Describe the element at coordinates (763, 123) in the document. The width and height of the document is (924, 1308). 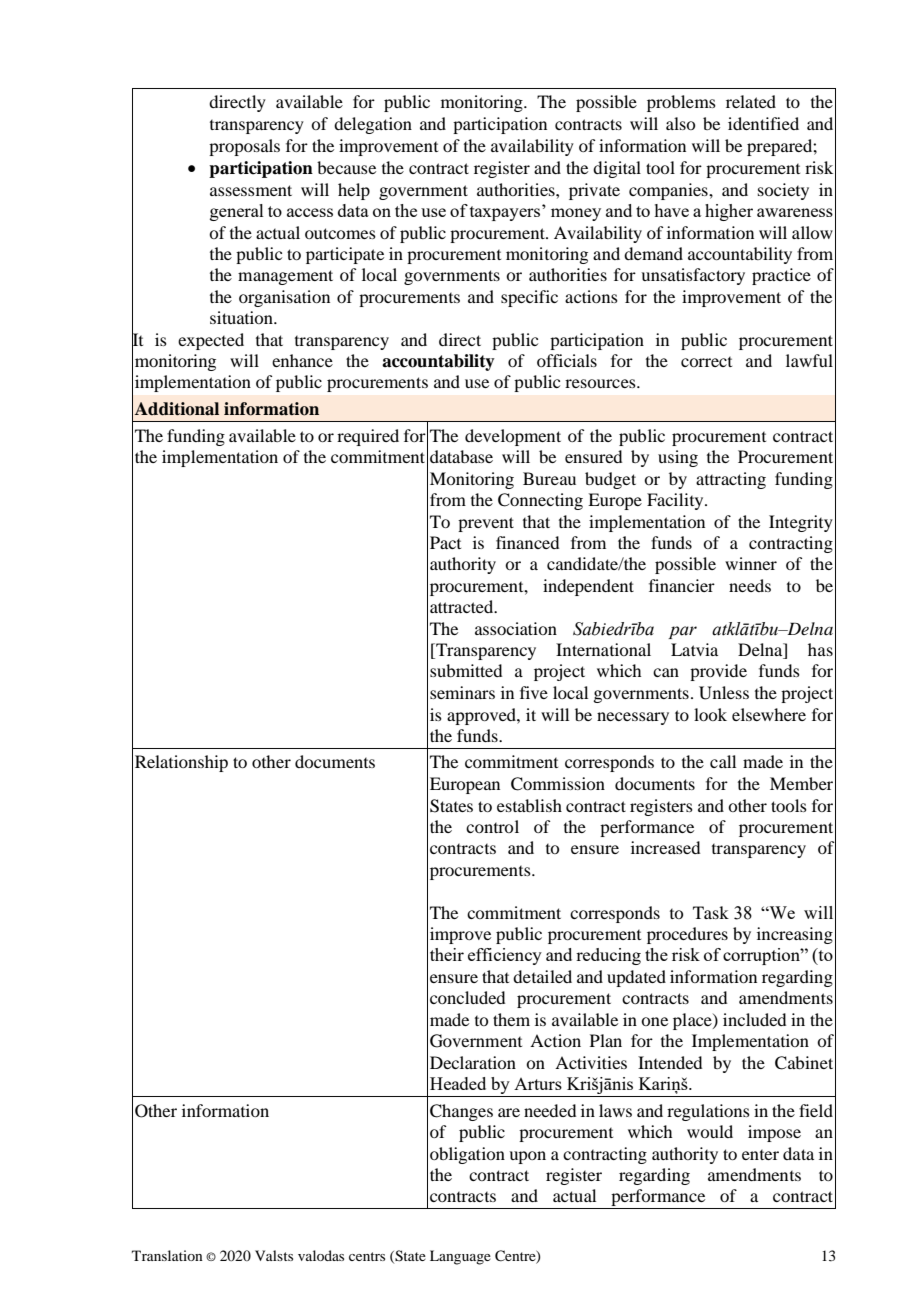
I see `identified` at that location.
